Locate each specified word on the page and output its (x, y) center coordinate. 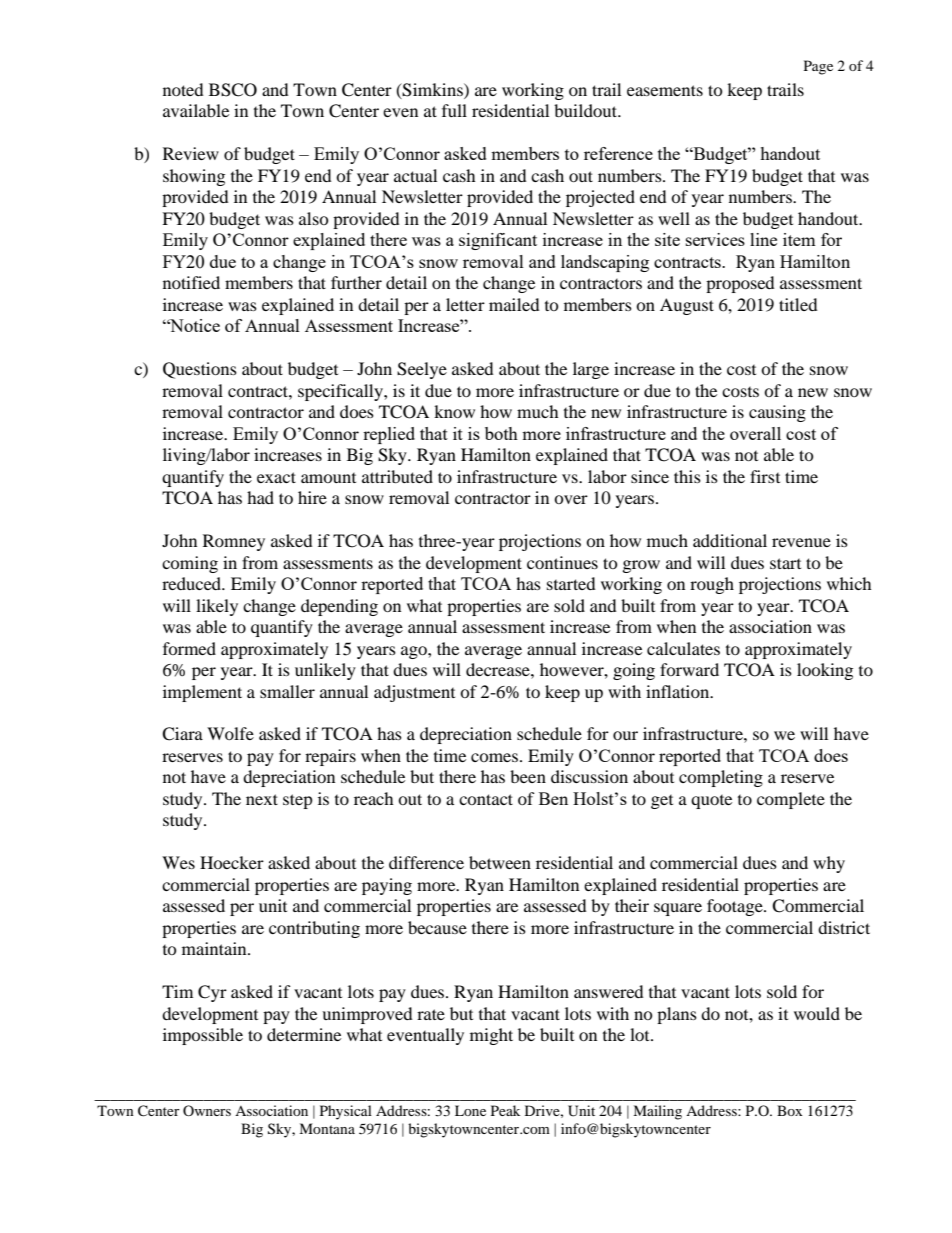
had (260, 497)
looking (825, 671)
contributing (314, 929)
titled (798, 304)
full (454, 110)
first (765, 476)
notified (191, 282)
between (500, 862)
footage (736, 907)
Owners (207, 1110)
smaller (287, 691)
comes (496, 757)
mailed (514, 304)
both (501, 433)
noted (183, 89)
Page (818, 67)
